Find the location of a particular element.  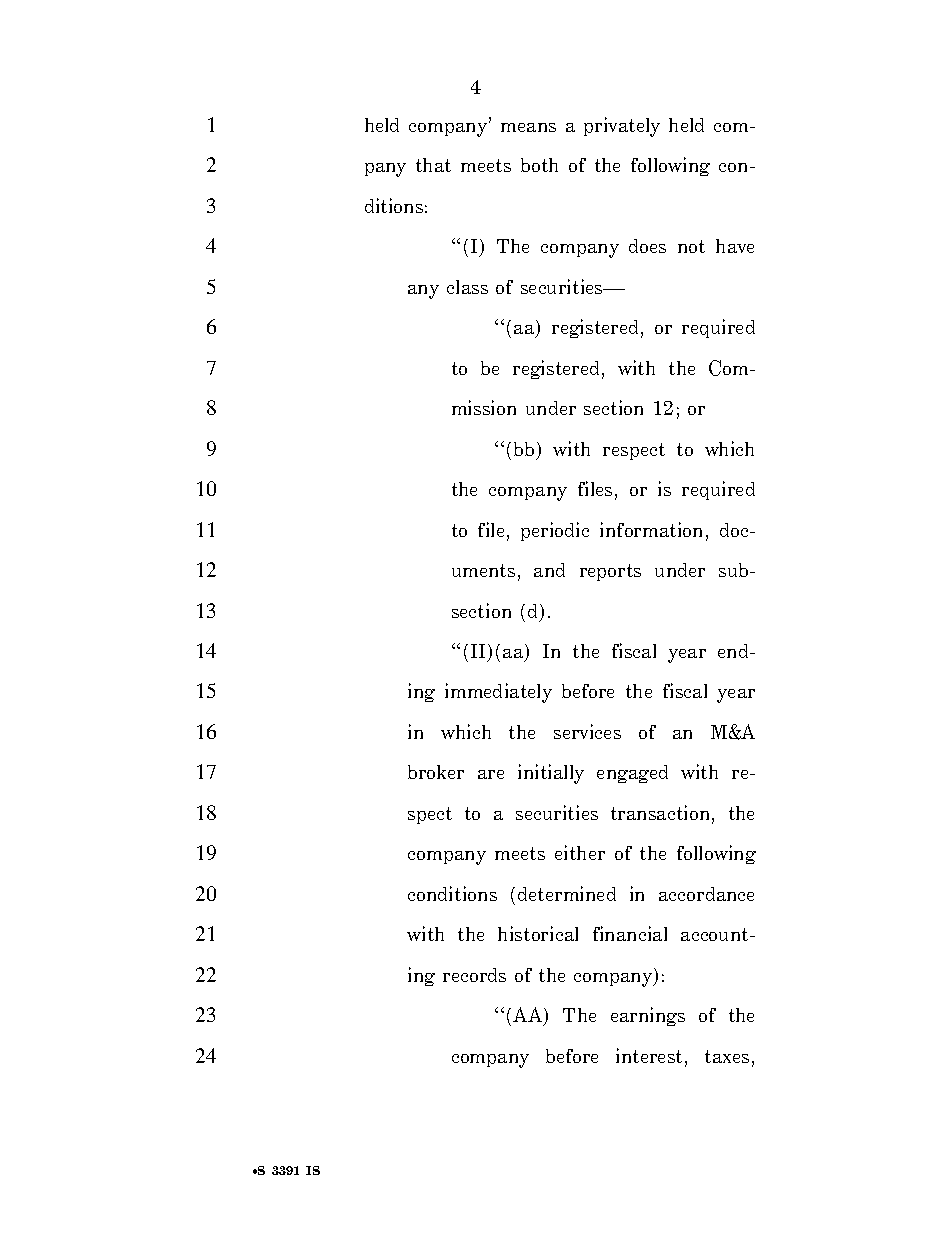

either is located at coordinates (580, 852).
